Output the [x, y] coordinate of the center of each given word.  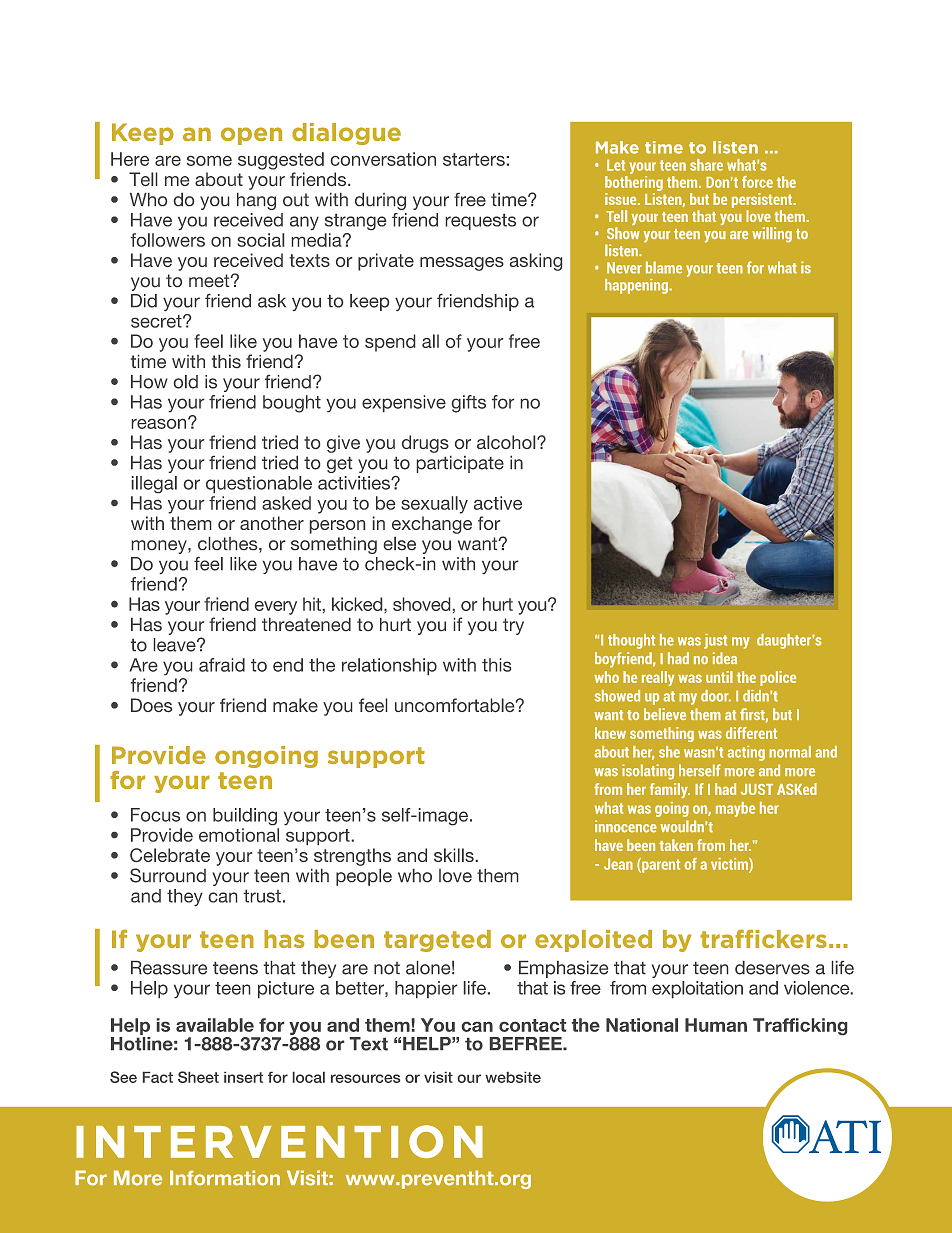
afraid [222, 665]
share [706, 165]
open [251, 136]
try [513, 626]
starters [474, 159]
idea [725, 658]
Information [225, 1178]
